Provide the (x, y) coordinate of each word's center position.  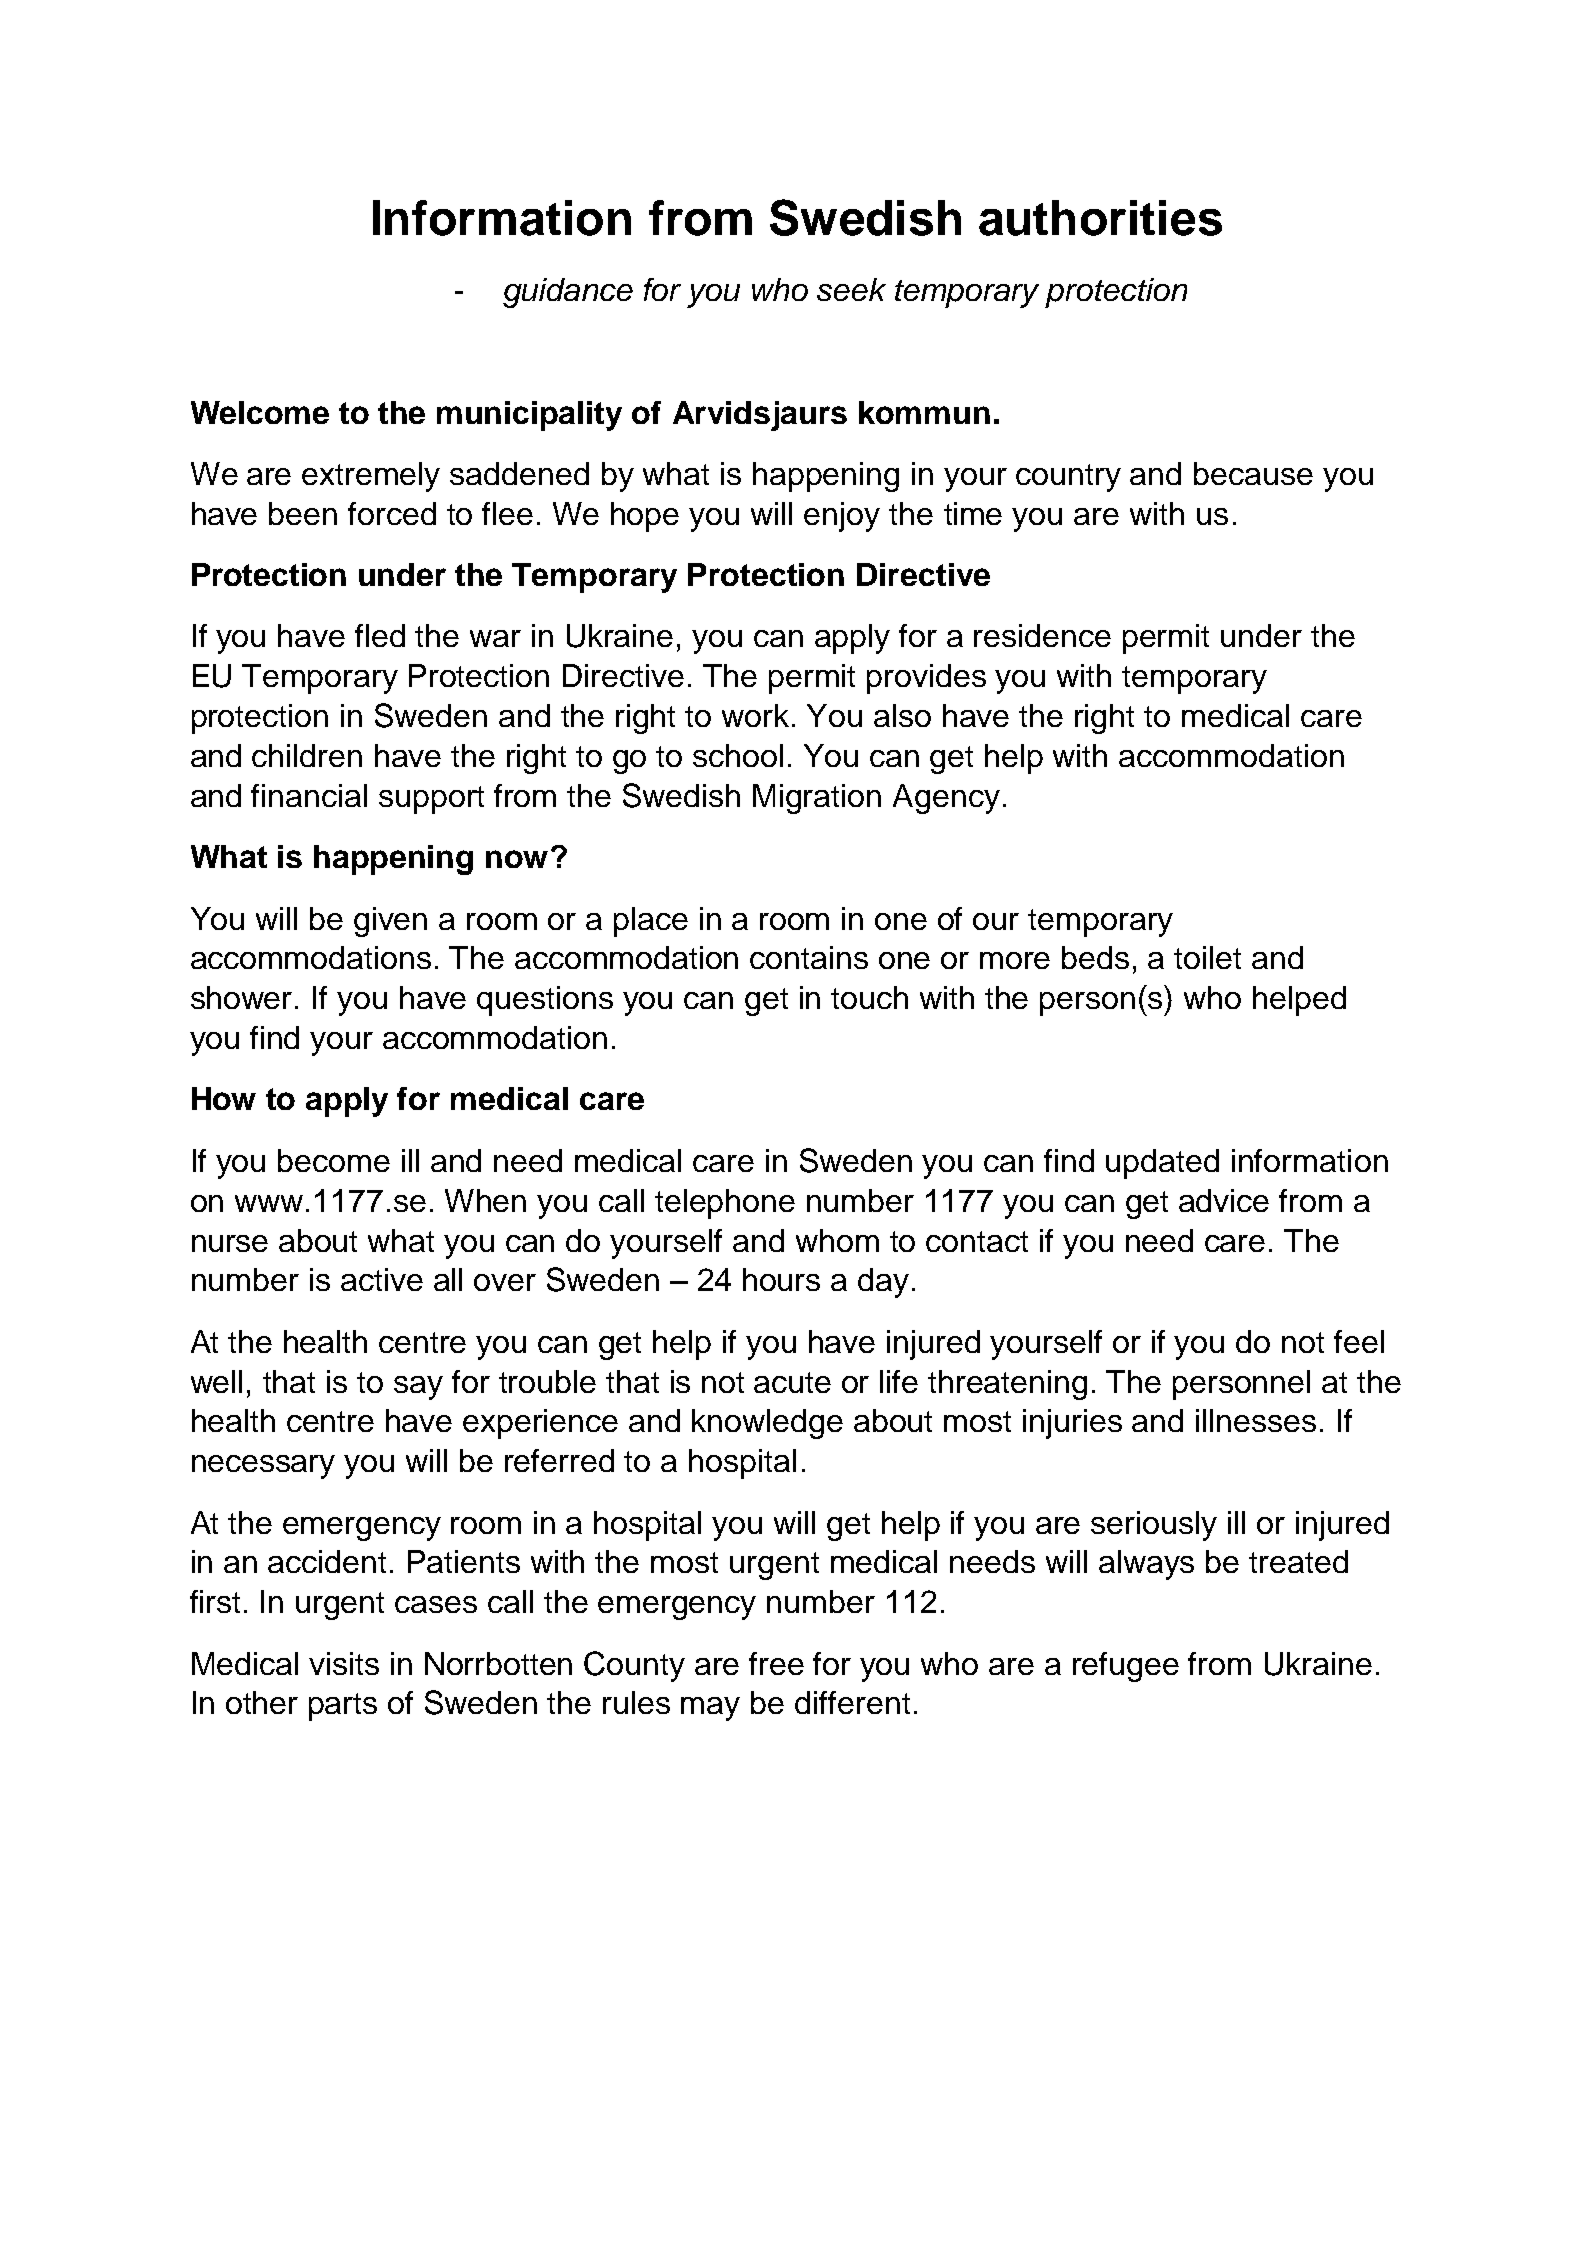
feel (1359, 1341)
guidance (568, 293)
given (390, 922)
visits (344, 1663)
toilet (1207, 957)
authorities (1100, 218)
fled (380, 635)
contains (809, 957)
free (776, 1663)
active (382, 1279)
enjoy (842, 517)
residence (1042, 635)
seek (851, 289)
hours (781, 1279)
